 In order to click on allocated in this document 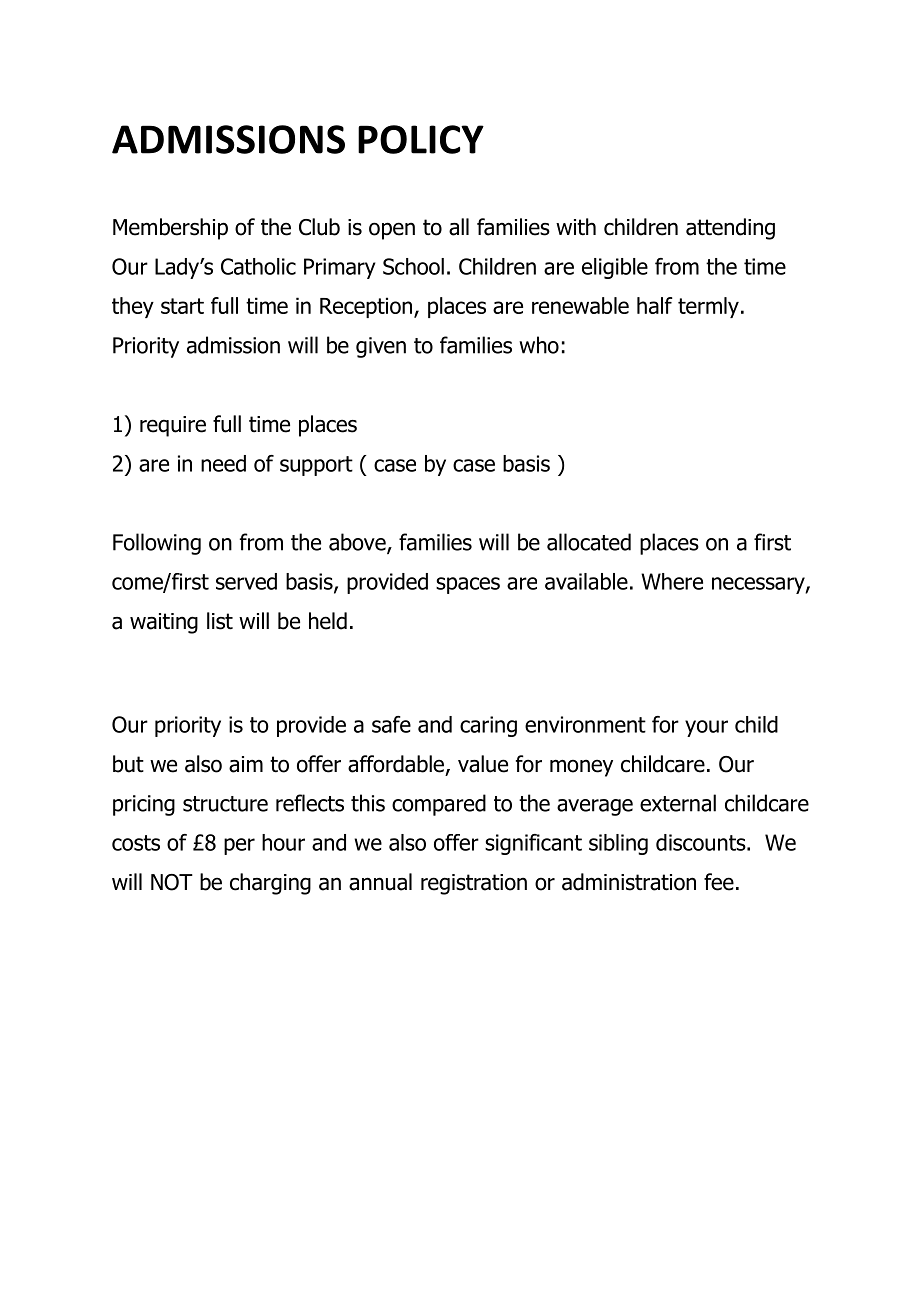, I will do `click(589, 542)`.
